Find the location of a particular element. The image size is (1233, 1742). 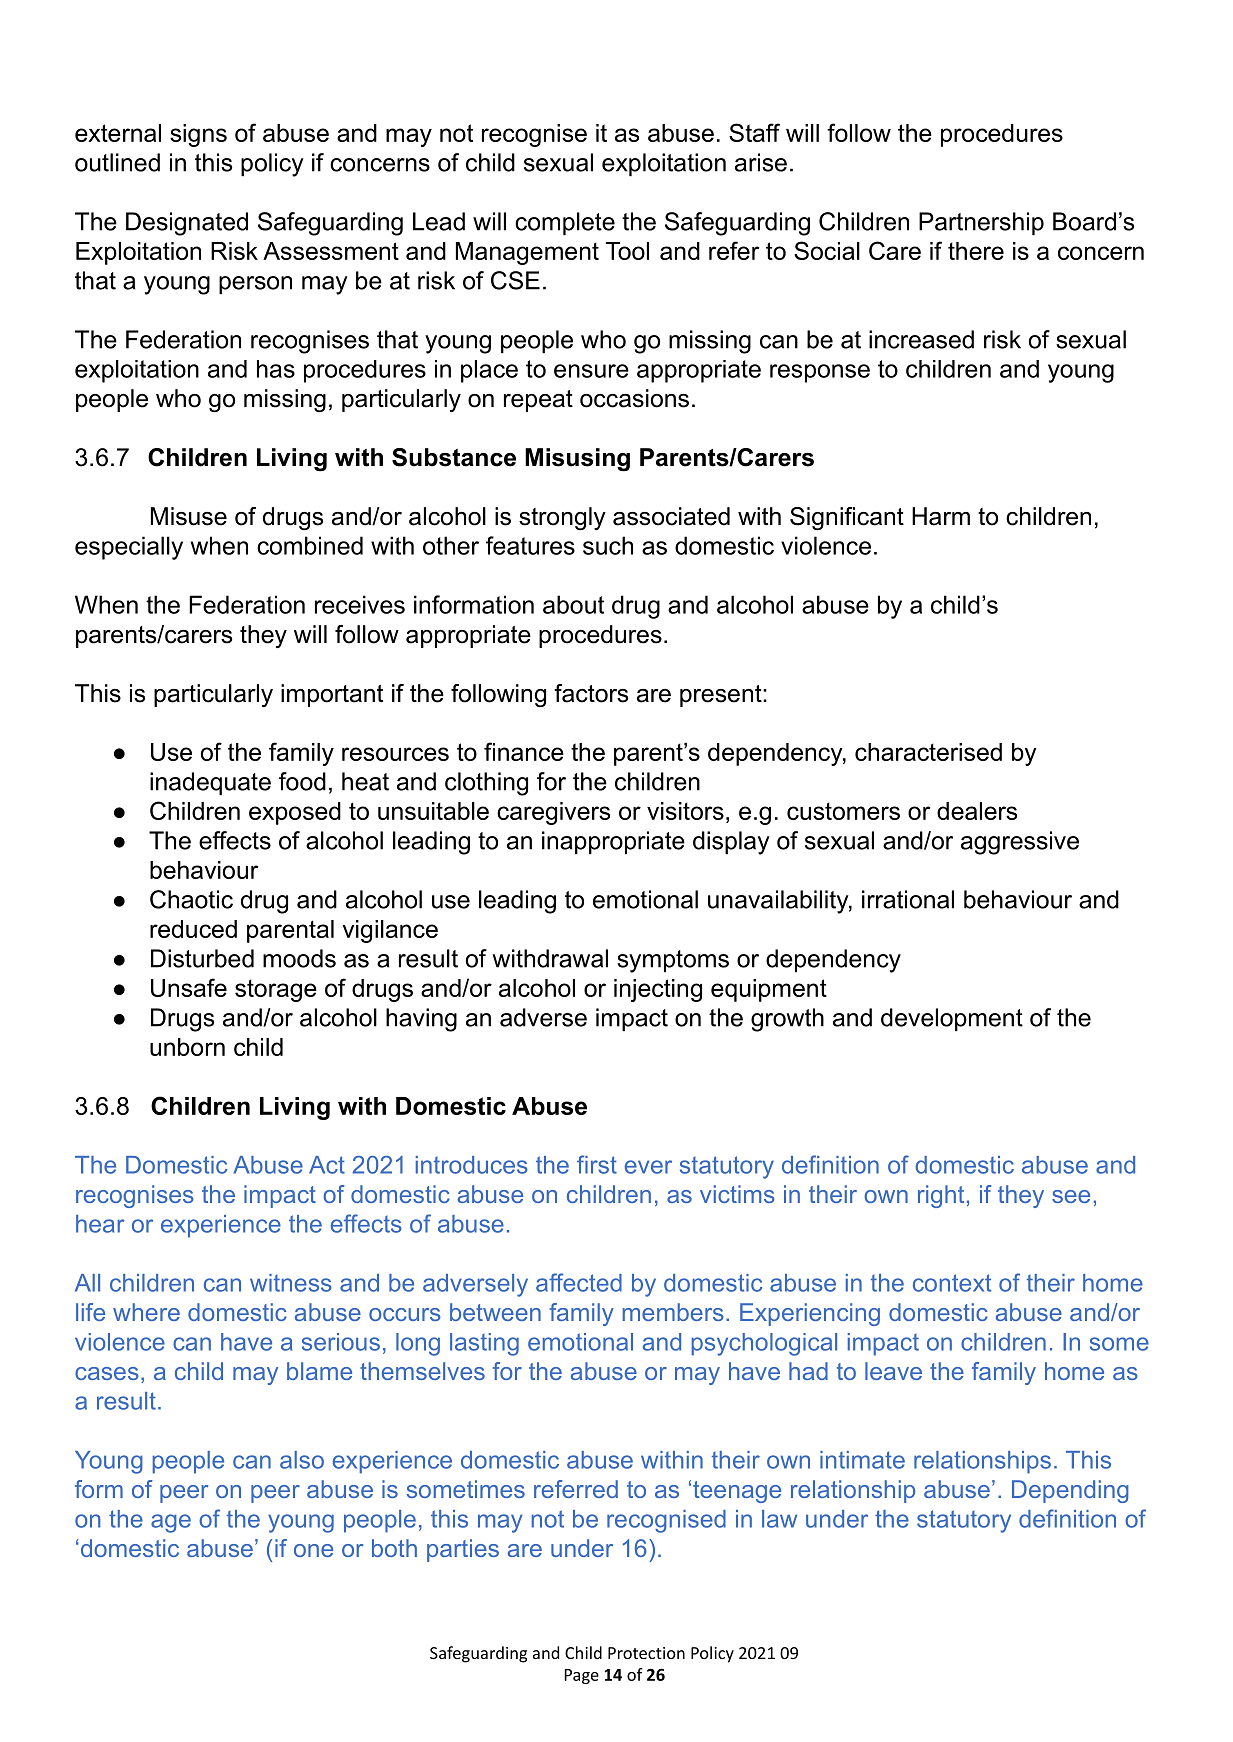

Chaotic is located at coordinates (191, 899).
